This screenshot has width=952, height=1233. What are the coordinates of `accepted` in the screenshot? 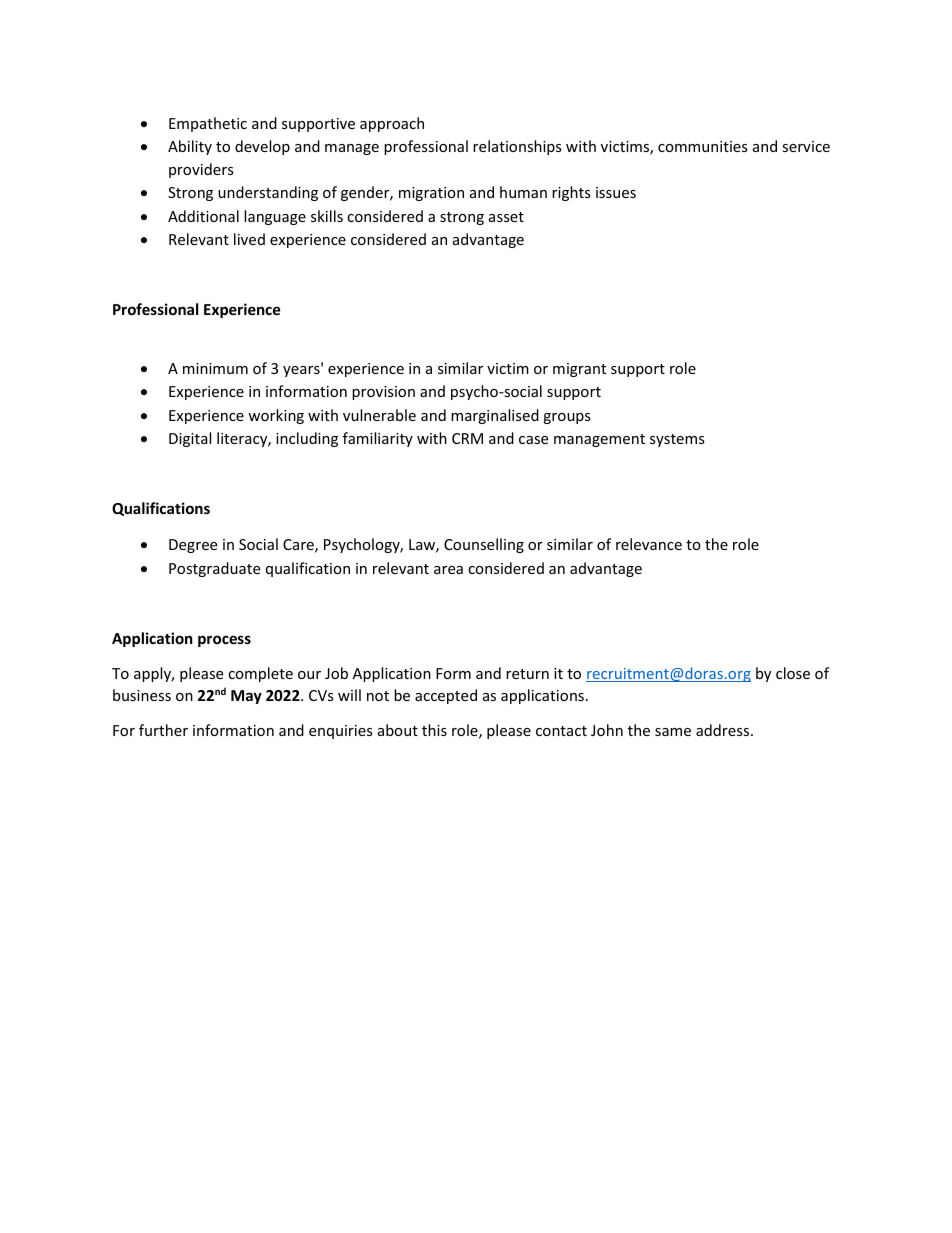 It's located at (446, 696).
